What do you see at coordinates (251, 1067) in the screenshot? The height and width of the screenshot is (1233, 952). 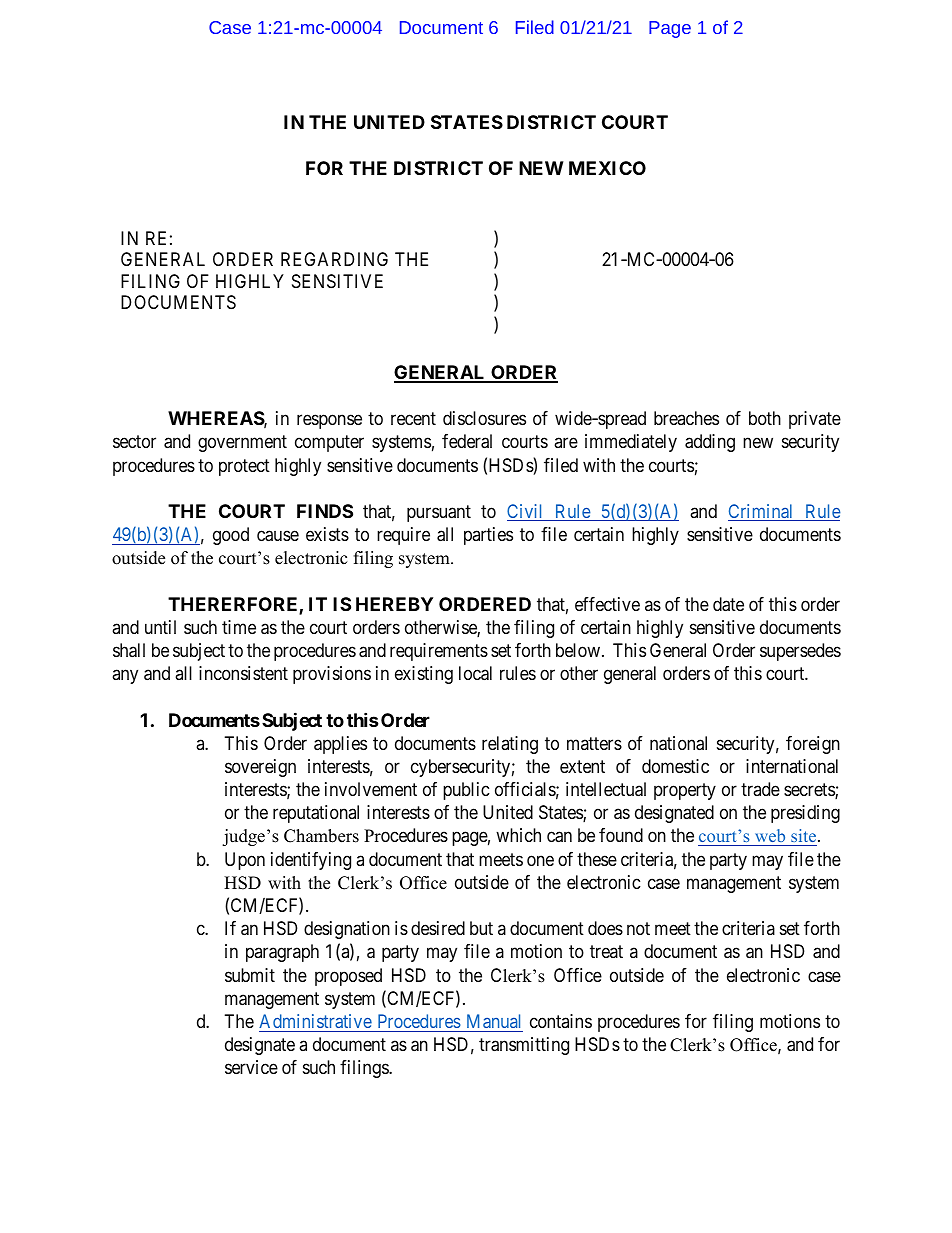 I see `service` at bounding box center [251, 1067].
